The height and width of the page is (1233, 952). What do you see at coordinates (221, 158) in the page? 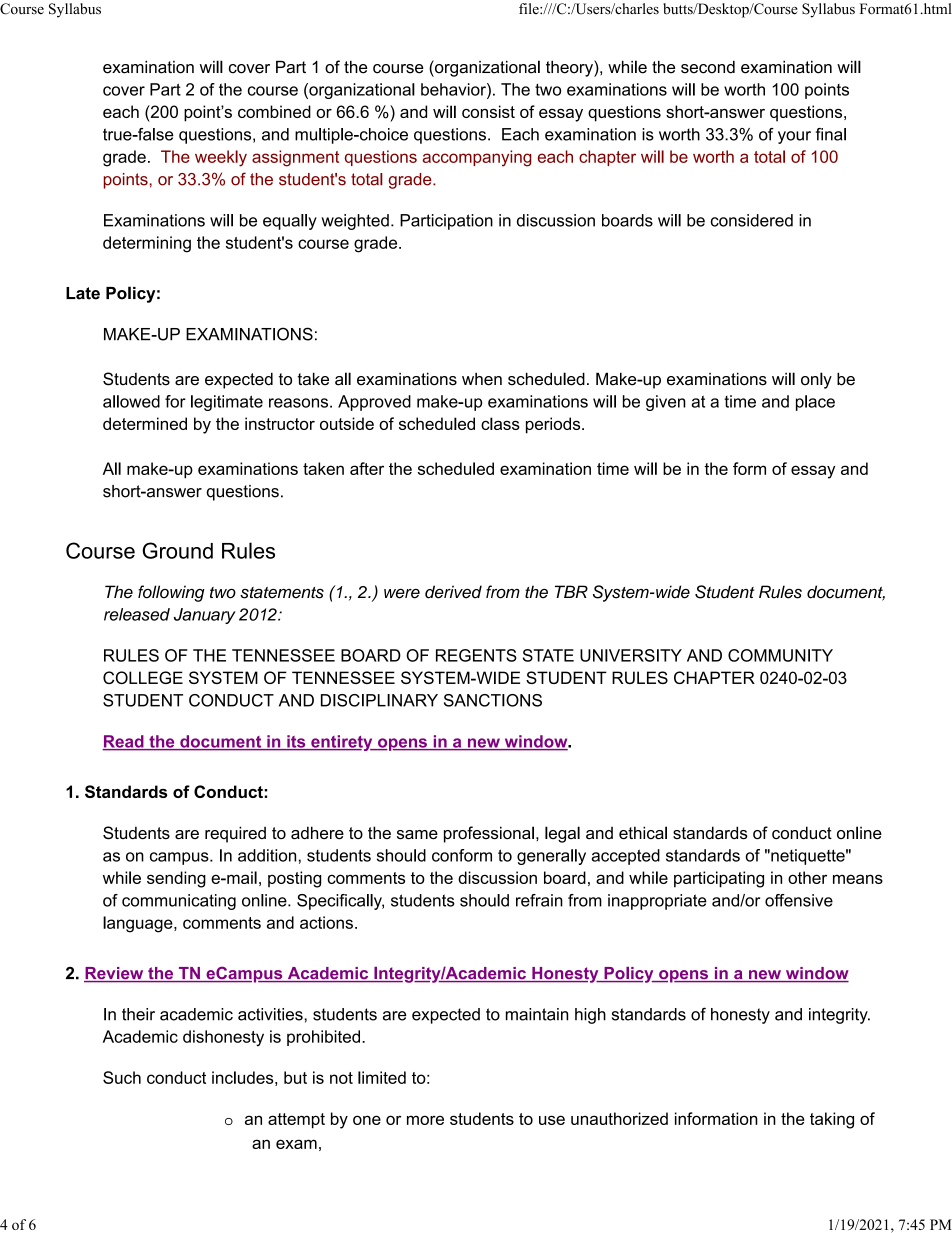
I see `weekly` at bounding box center [221, 158].
